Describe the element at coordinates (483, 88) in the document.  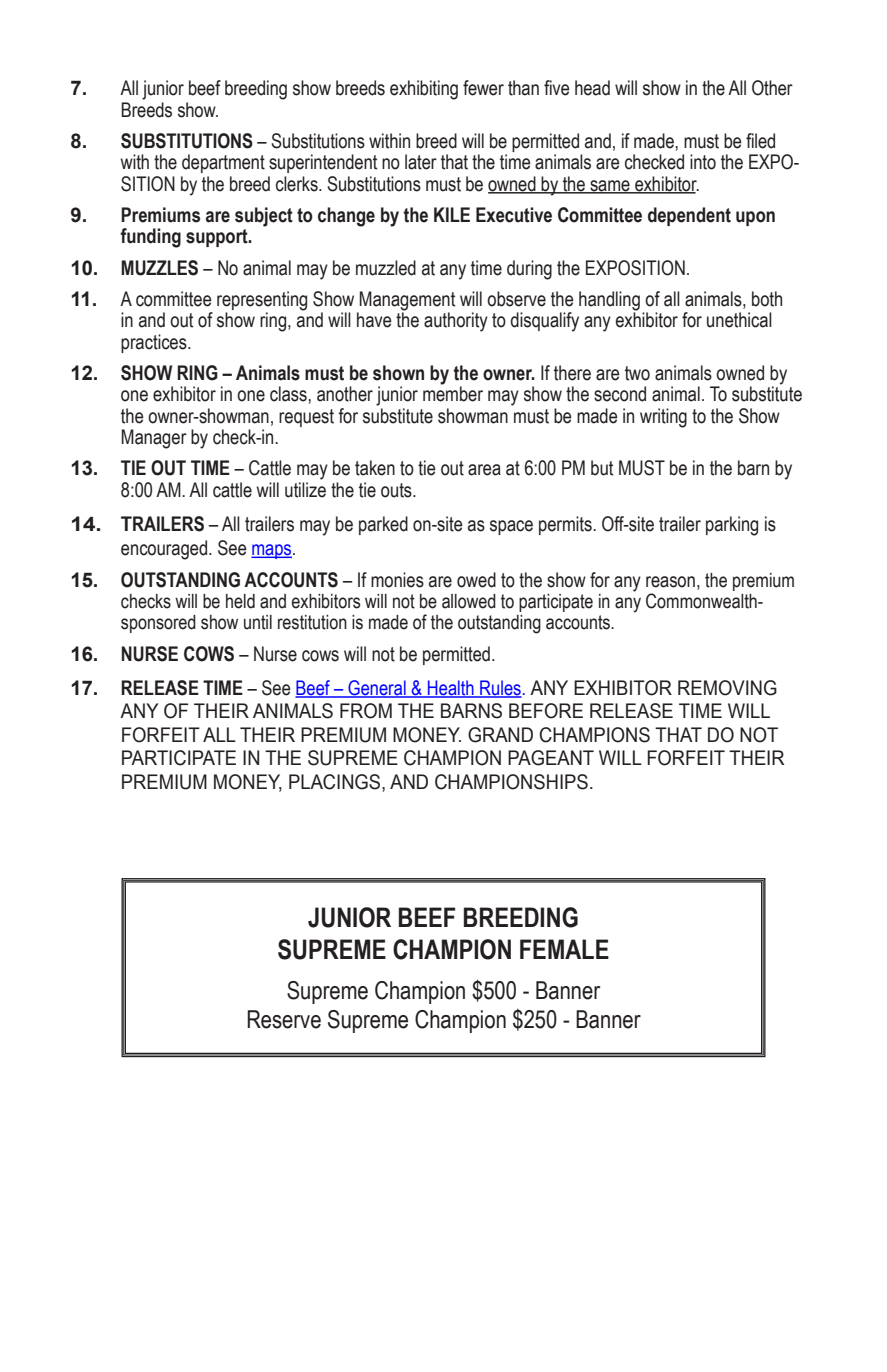
I see `fewer` at that location.
